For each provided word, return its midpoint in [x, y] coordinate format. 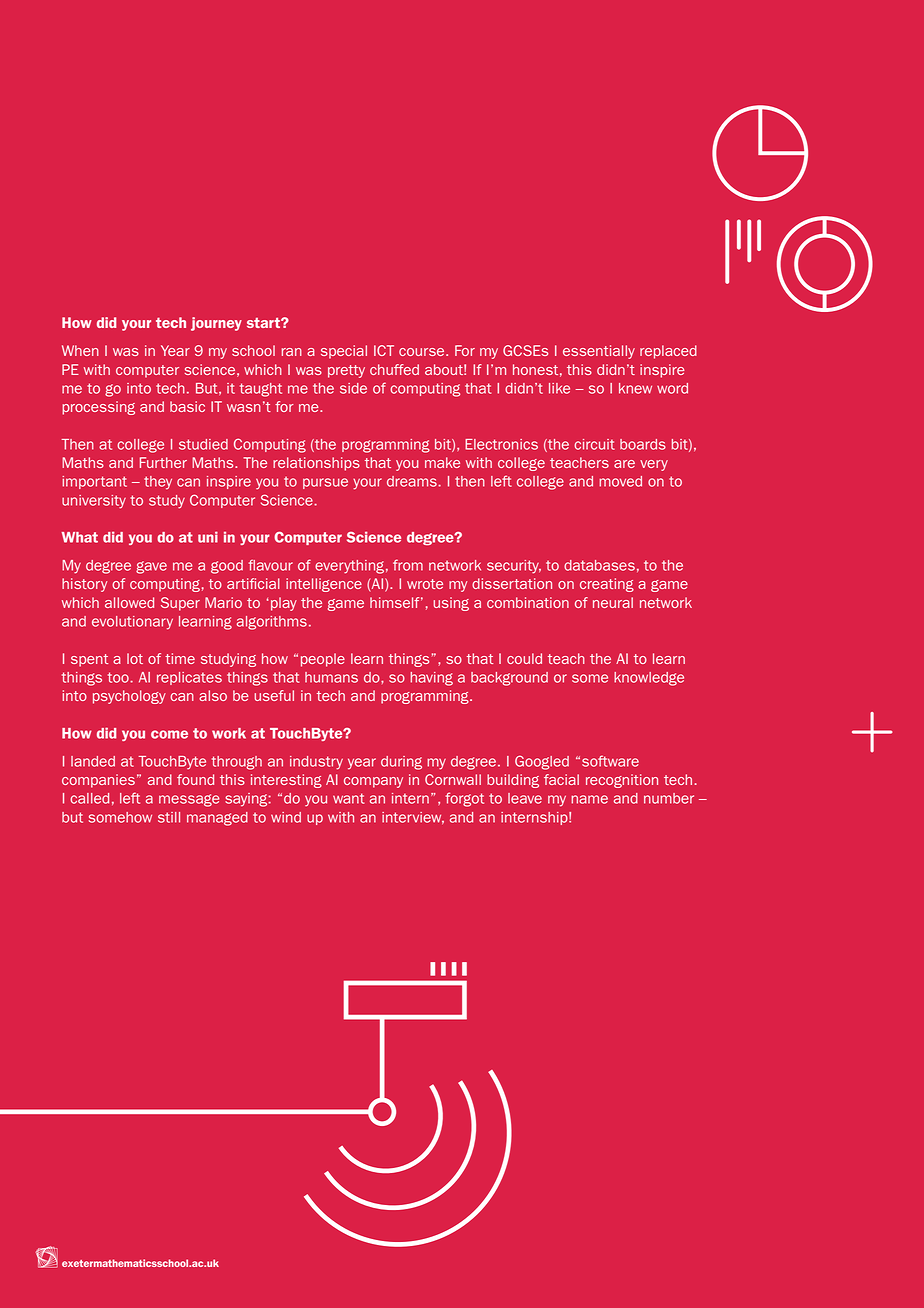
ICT [384, 350]
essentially [599, 352]
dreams [413, 481]
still [169, 817]
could [524, 658]
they [158, 483]
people [323, 660]
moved [620, 481]
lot [135, 658]
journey [216, 324]
